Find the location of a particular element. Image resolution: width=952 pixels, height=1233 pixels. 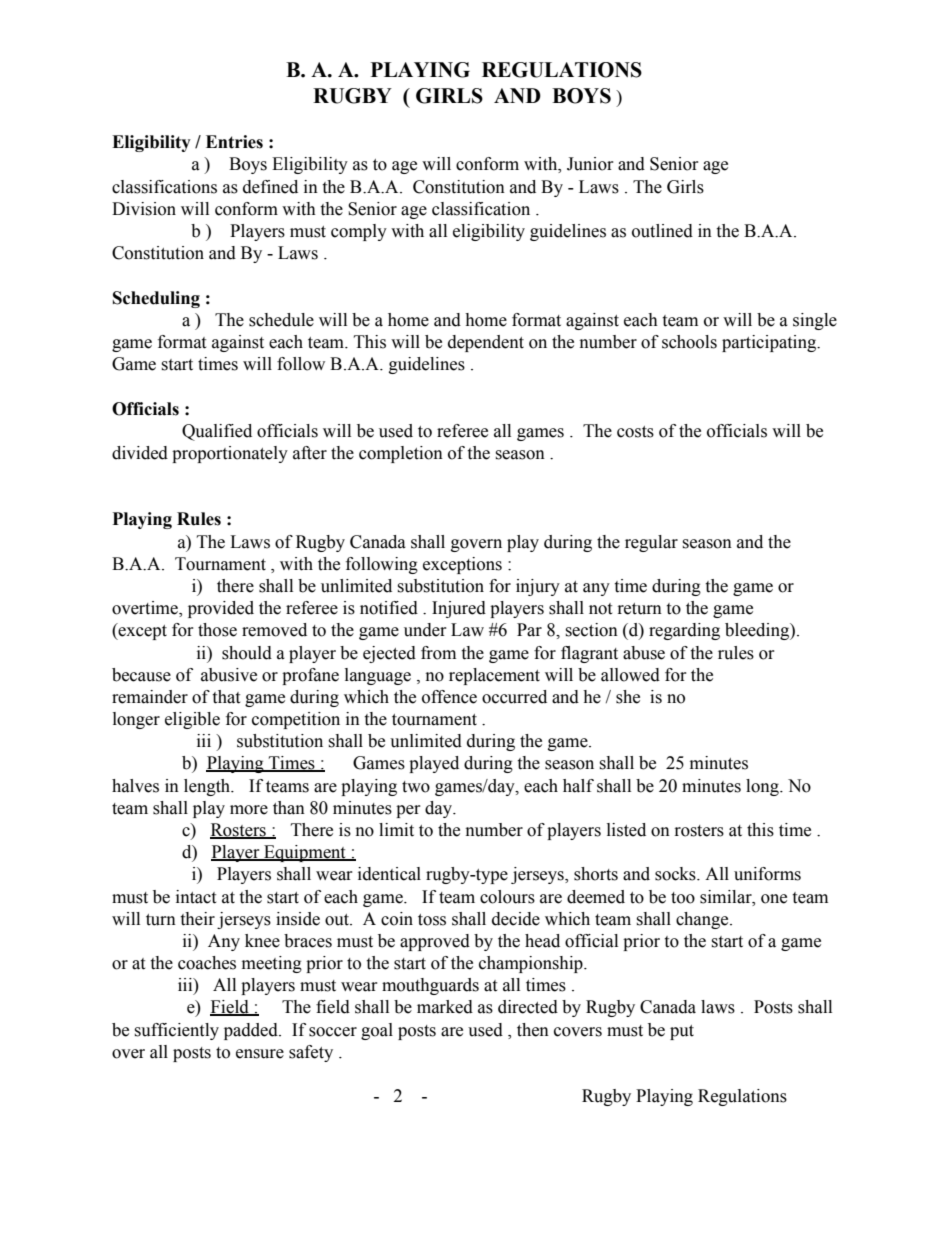

per is located at coordinates (408, 811).
